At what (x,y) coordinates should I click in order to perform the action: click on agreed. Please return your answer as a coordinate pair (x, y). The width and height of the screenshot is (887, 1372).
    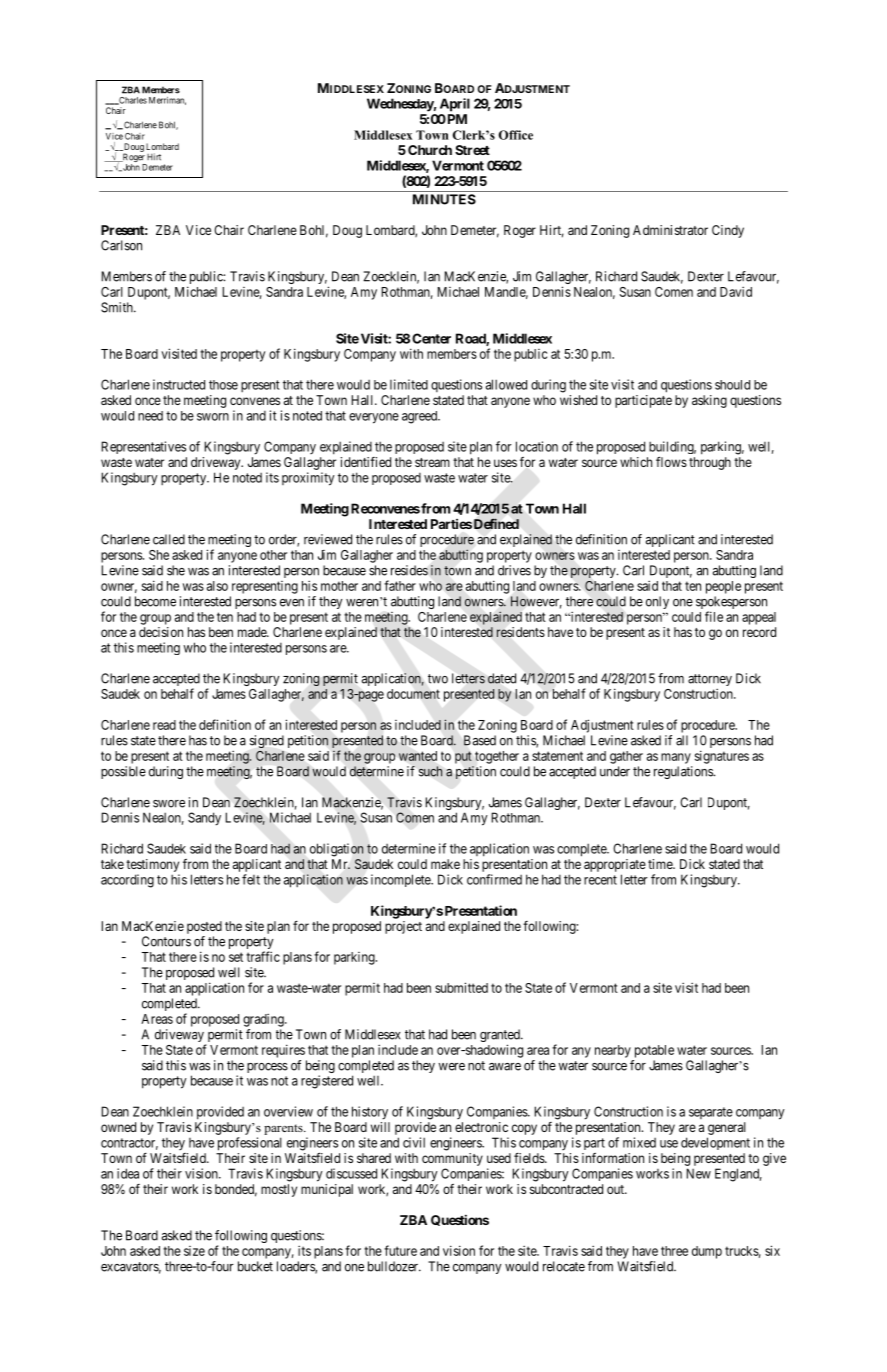
    Looking at the image, I should click on (421, 417).
